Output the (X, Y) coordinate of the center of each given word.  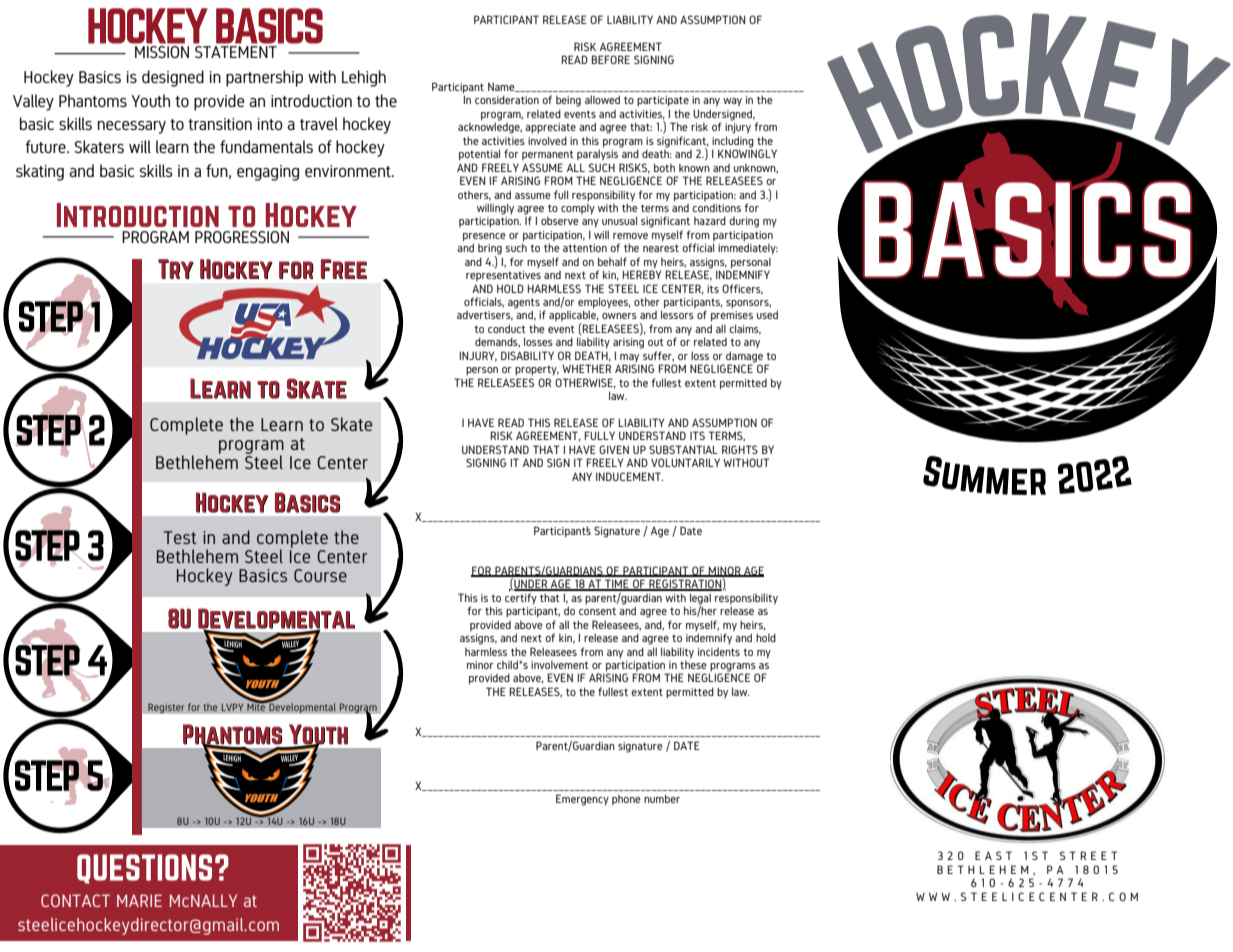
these (693, 663)
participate (663, 101)
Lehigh (364, 78)
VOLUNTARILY (685, 462)
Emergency (582, 800)
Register (166, 708)
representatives (503, 276)
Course (320, 575)
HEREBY (642, 273)
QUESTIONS (144, 869)
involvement (560, 665)
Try (176, 269)
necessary (132, 127)
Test (180, 537)
